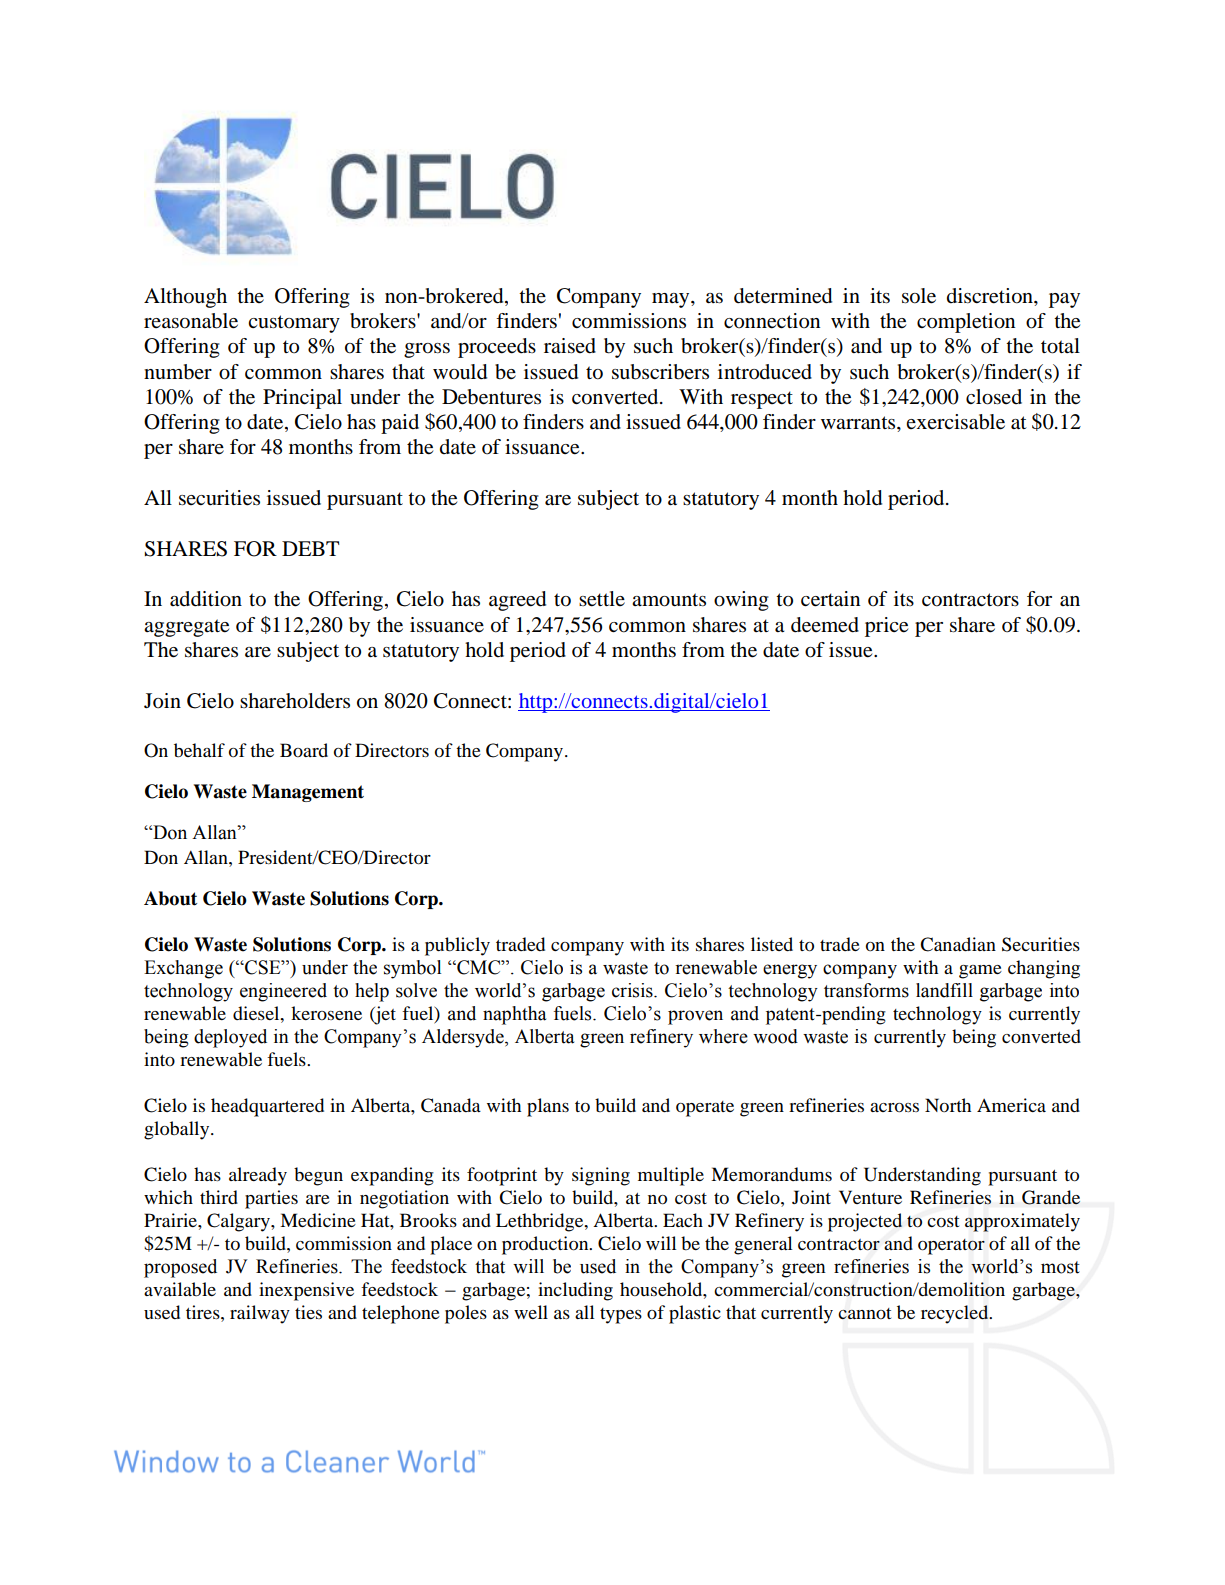 The width and height of the document is (1225, 1585). Describe the element at coordinates (308, 793) in the document. I see `Management` at that location.
